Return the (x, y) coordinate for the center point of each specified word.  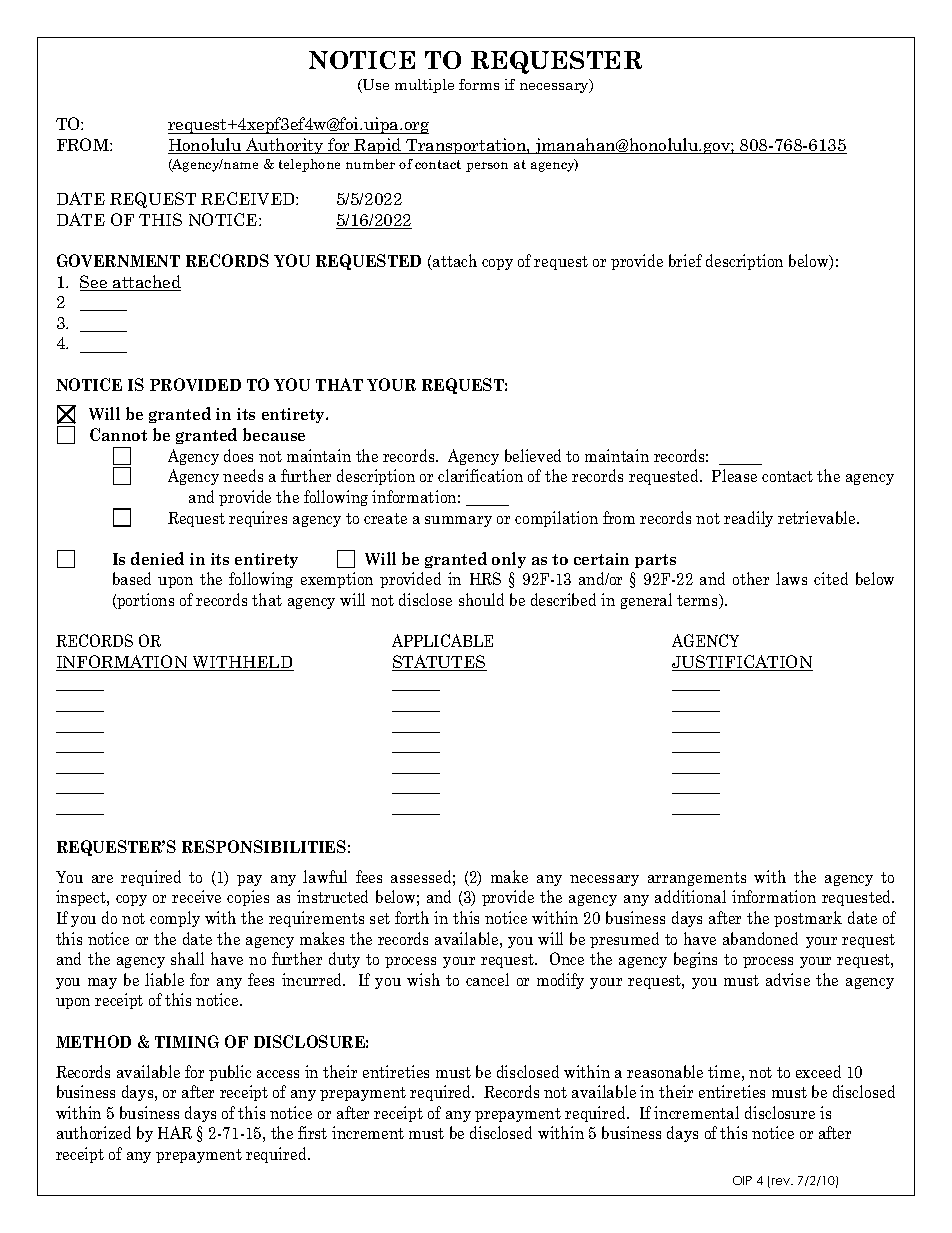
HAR (175, 1132)
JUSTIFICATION (742, 663)
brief (685, 260)
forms (479, 84)
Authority (285, 146)
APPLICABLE (442, 640)
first (312, 1132)
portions (144, 601)
